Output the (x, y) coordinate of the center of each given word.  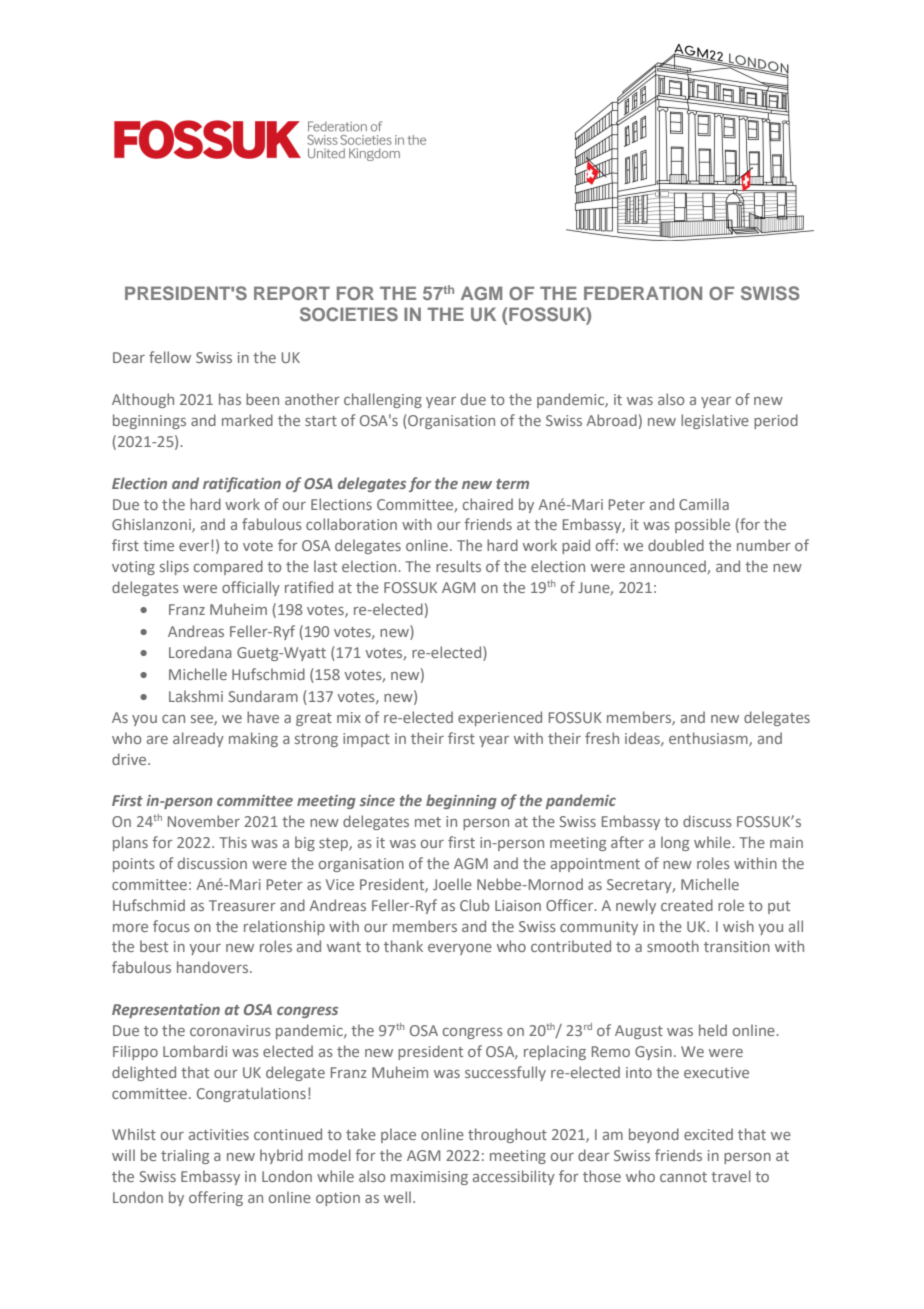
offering (216, 1198)
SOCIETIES (349, 314)
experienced (500, 718)
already (198, 739)
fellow (170, 357)
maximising (429, 1178)
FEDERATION (643, 293)
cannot (683, 1177)
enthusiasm (709, 739)
